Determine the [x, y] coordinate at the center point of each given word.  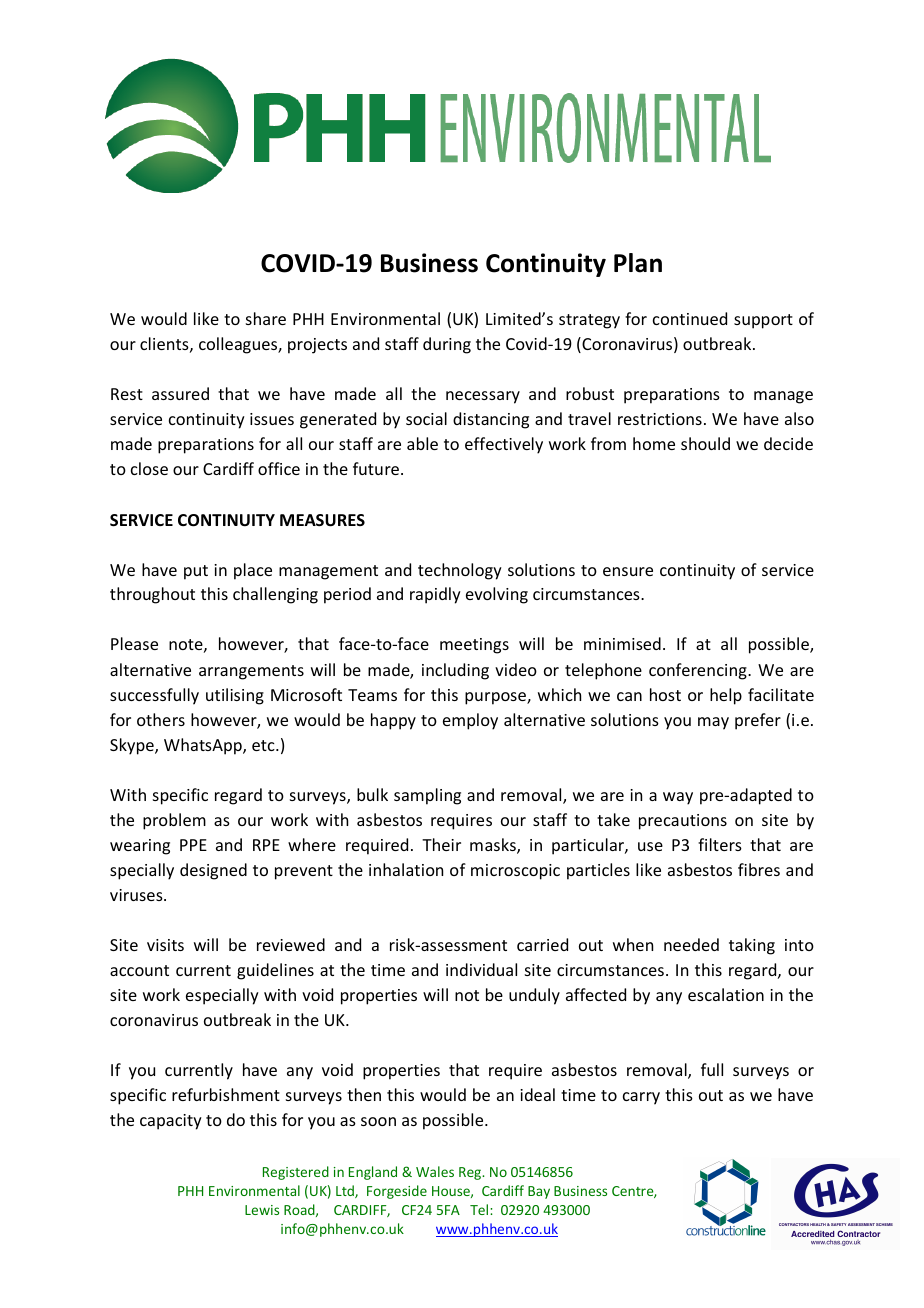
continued [690, 318]
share [266, 318]
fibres [759, 869]
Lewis [262, 1210]
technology [460, 571]
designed [213, 871]
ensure [628, 571]
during [447, 345]
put [196, 572]
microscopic [515, 872]
